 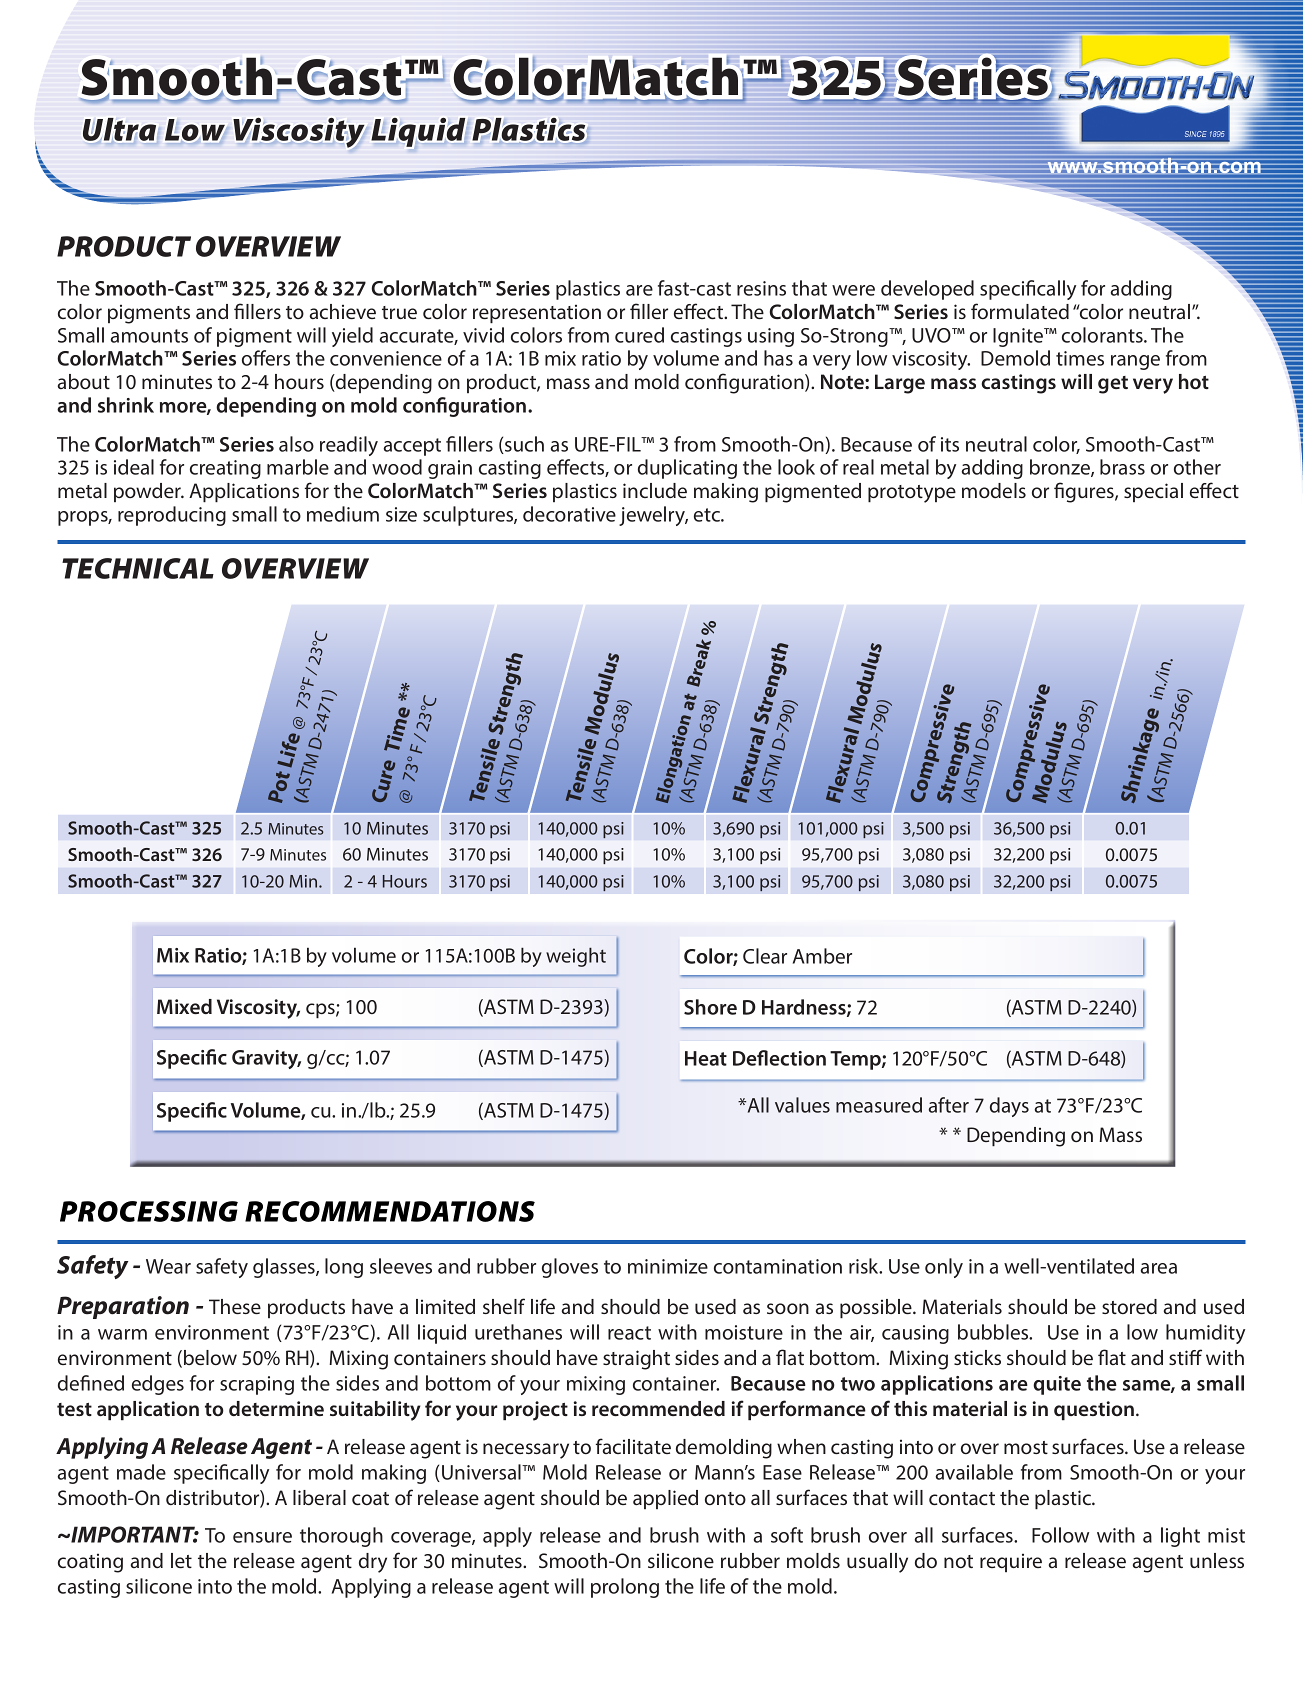 I want to click on ensure, so click(x=262, y=1537).
